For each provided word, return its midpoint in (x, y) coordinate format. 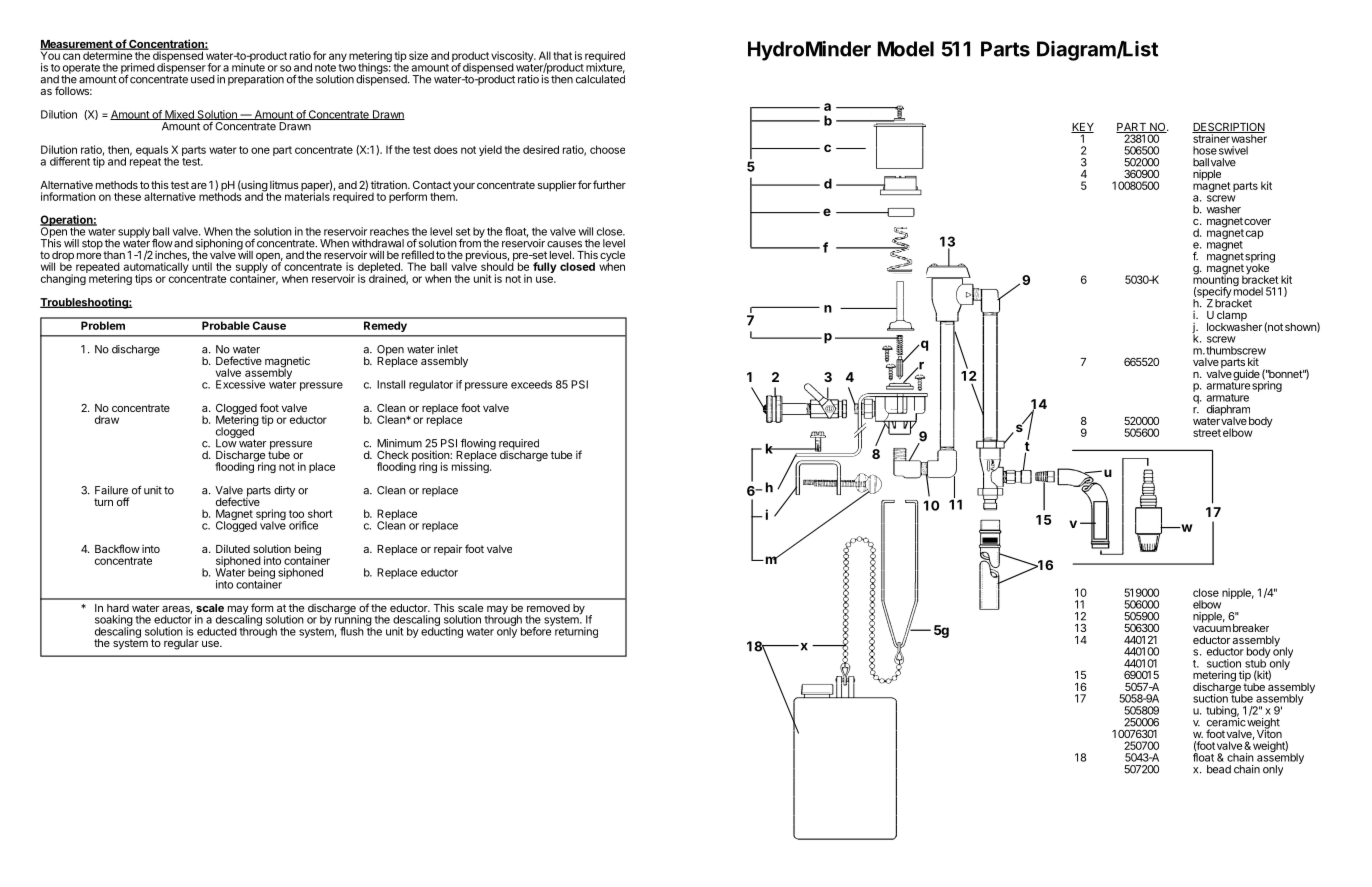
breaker (1251, 628)
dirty (284, 491)
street (1207, 433)
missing (471, 466)
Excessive (240, 384)
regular (181, 644)
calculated (600, 78)
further (609, 184)
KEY (1082, 128)
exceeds (531, 384)
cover (1257, 222)
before (536, 630)
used (203, 79)
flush (352, 631)
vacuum (1212, 629)
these (127, 196)
